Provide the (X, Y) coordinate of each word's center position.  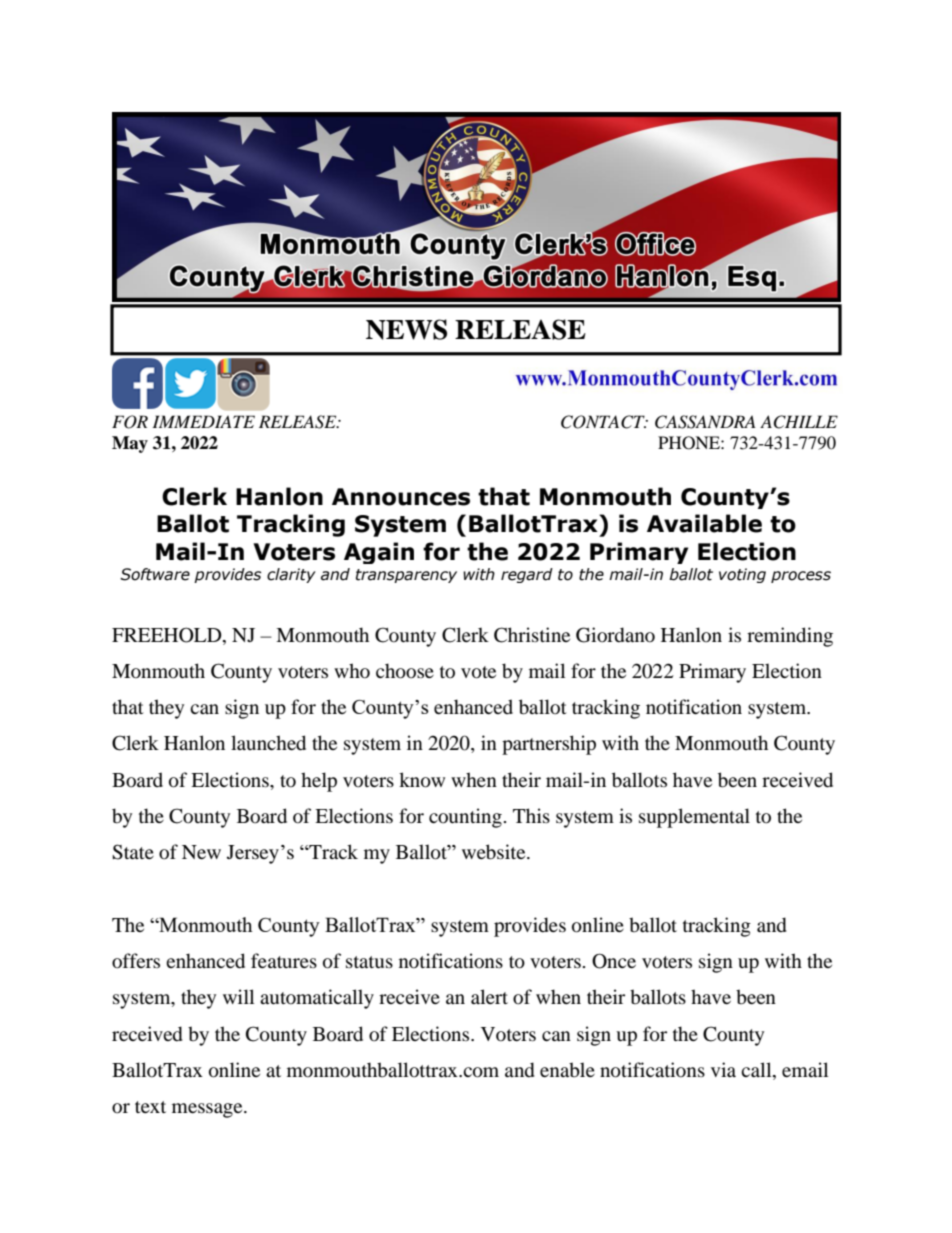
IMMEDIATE (203, 421)
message (208, 1110)
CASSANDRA (705, 422)
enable (567, 1069)
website (495, 852)
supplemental (694, 818)
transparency (406, 576)
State (133, 852)
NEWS (406, 329)
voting (742, 575)
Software (155, 574)
